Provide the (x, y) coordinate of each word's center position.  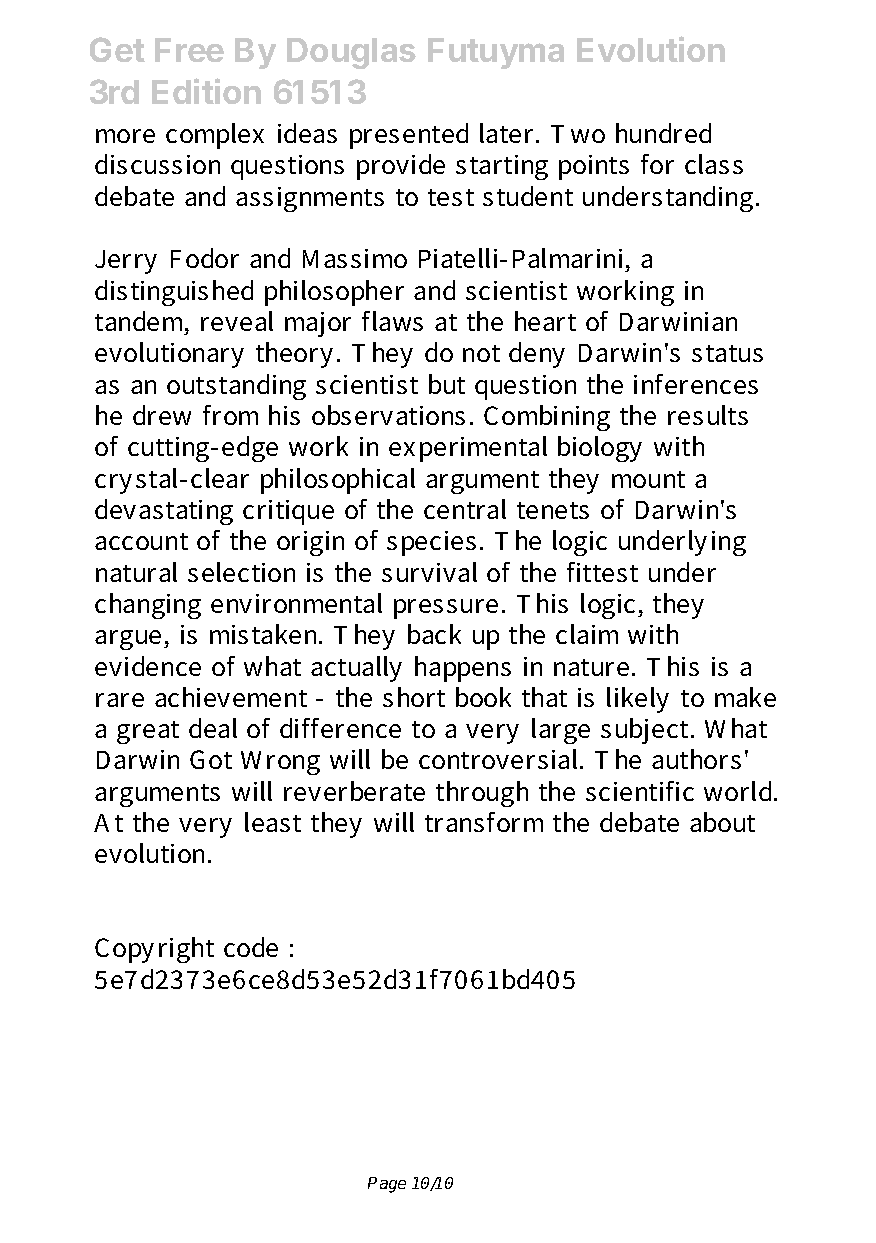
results (708, 415)
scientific (640, 791)
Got (211, 759)
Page (387, 1185)
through (482, 794)
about (722, 822)
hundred (663, 133)
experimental (468, 449)
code (251, 947)
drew (162, 415)
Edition (206, 91)
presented (409, 136)
